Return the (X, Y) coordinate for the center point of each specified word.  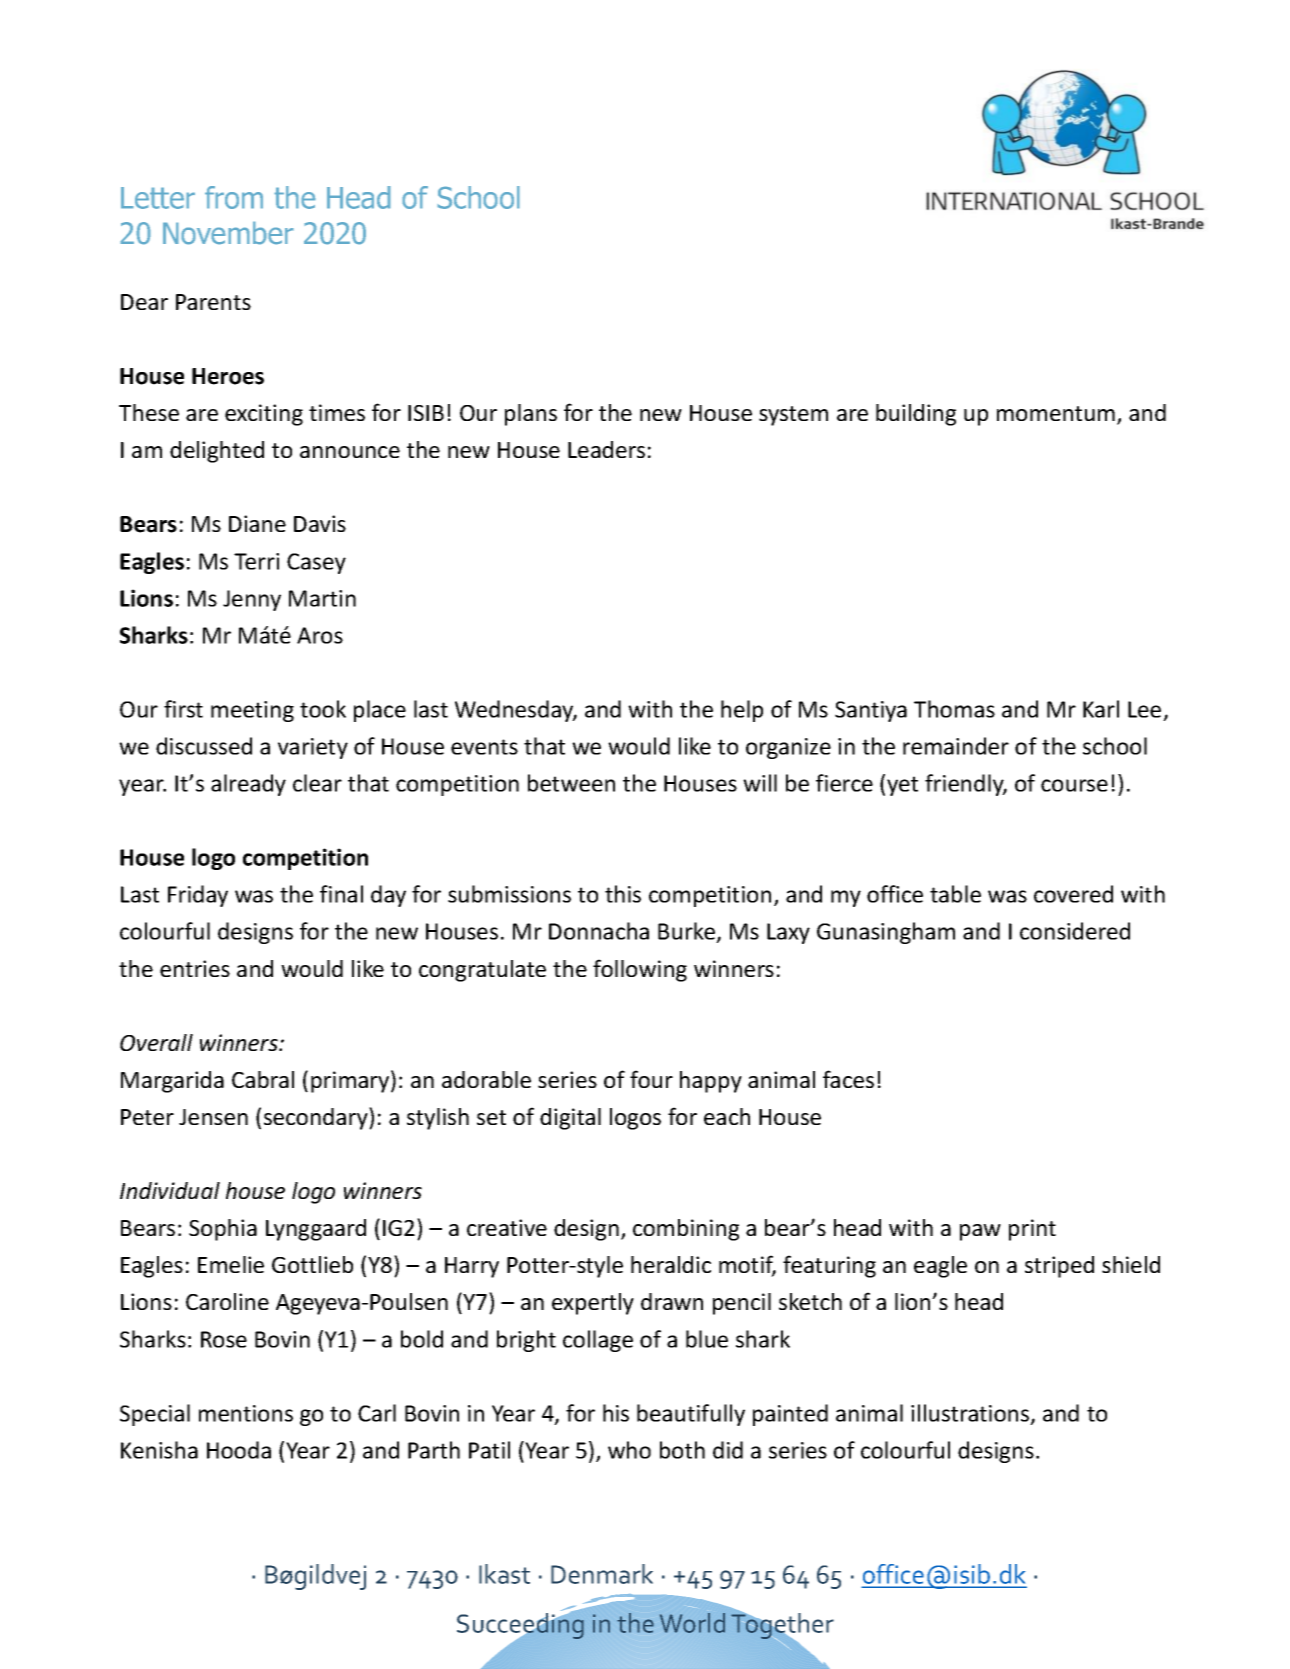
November (228, 233)
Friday (198, 896)
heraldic (671, 1264)
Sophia (223, 1230)
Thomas (954, 709)
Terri (256, 561)
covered (1073, 894)
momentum (1056, 413)
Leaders (606, 449)
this (623, 894)
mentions (246, 1413)
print (1032, 1230)
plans (531, 415)
